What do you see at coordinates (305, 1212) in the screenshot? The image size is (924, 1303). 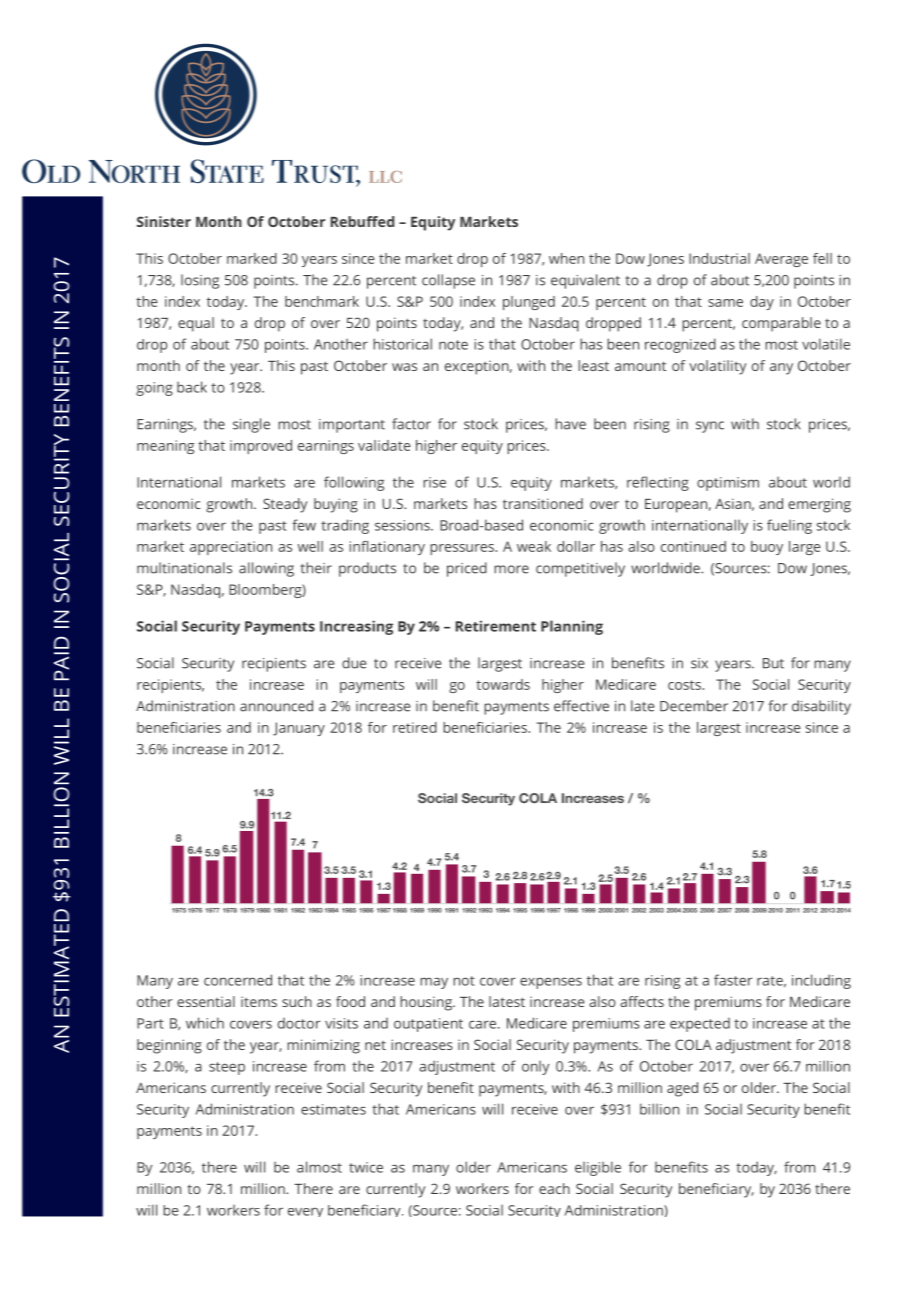 I see `every` at bounding box center [305, 1212].
